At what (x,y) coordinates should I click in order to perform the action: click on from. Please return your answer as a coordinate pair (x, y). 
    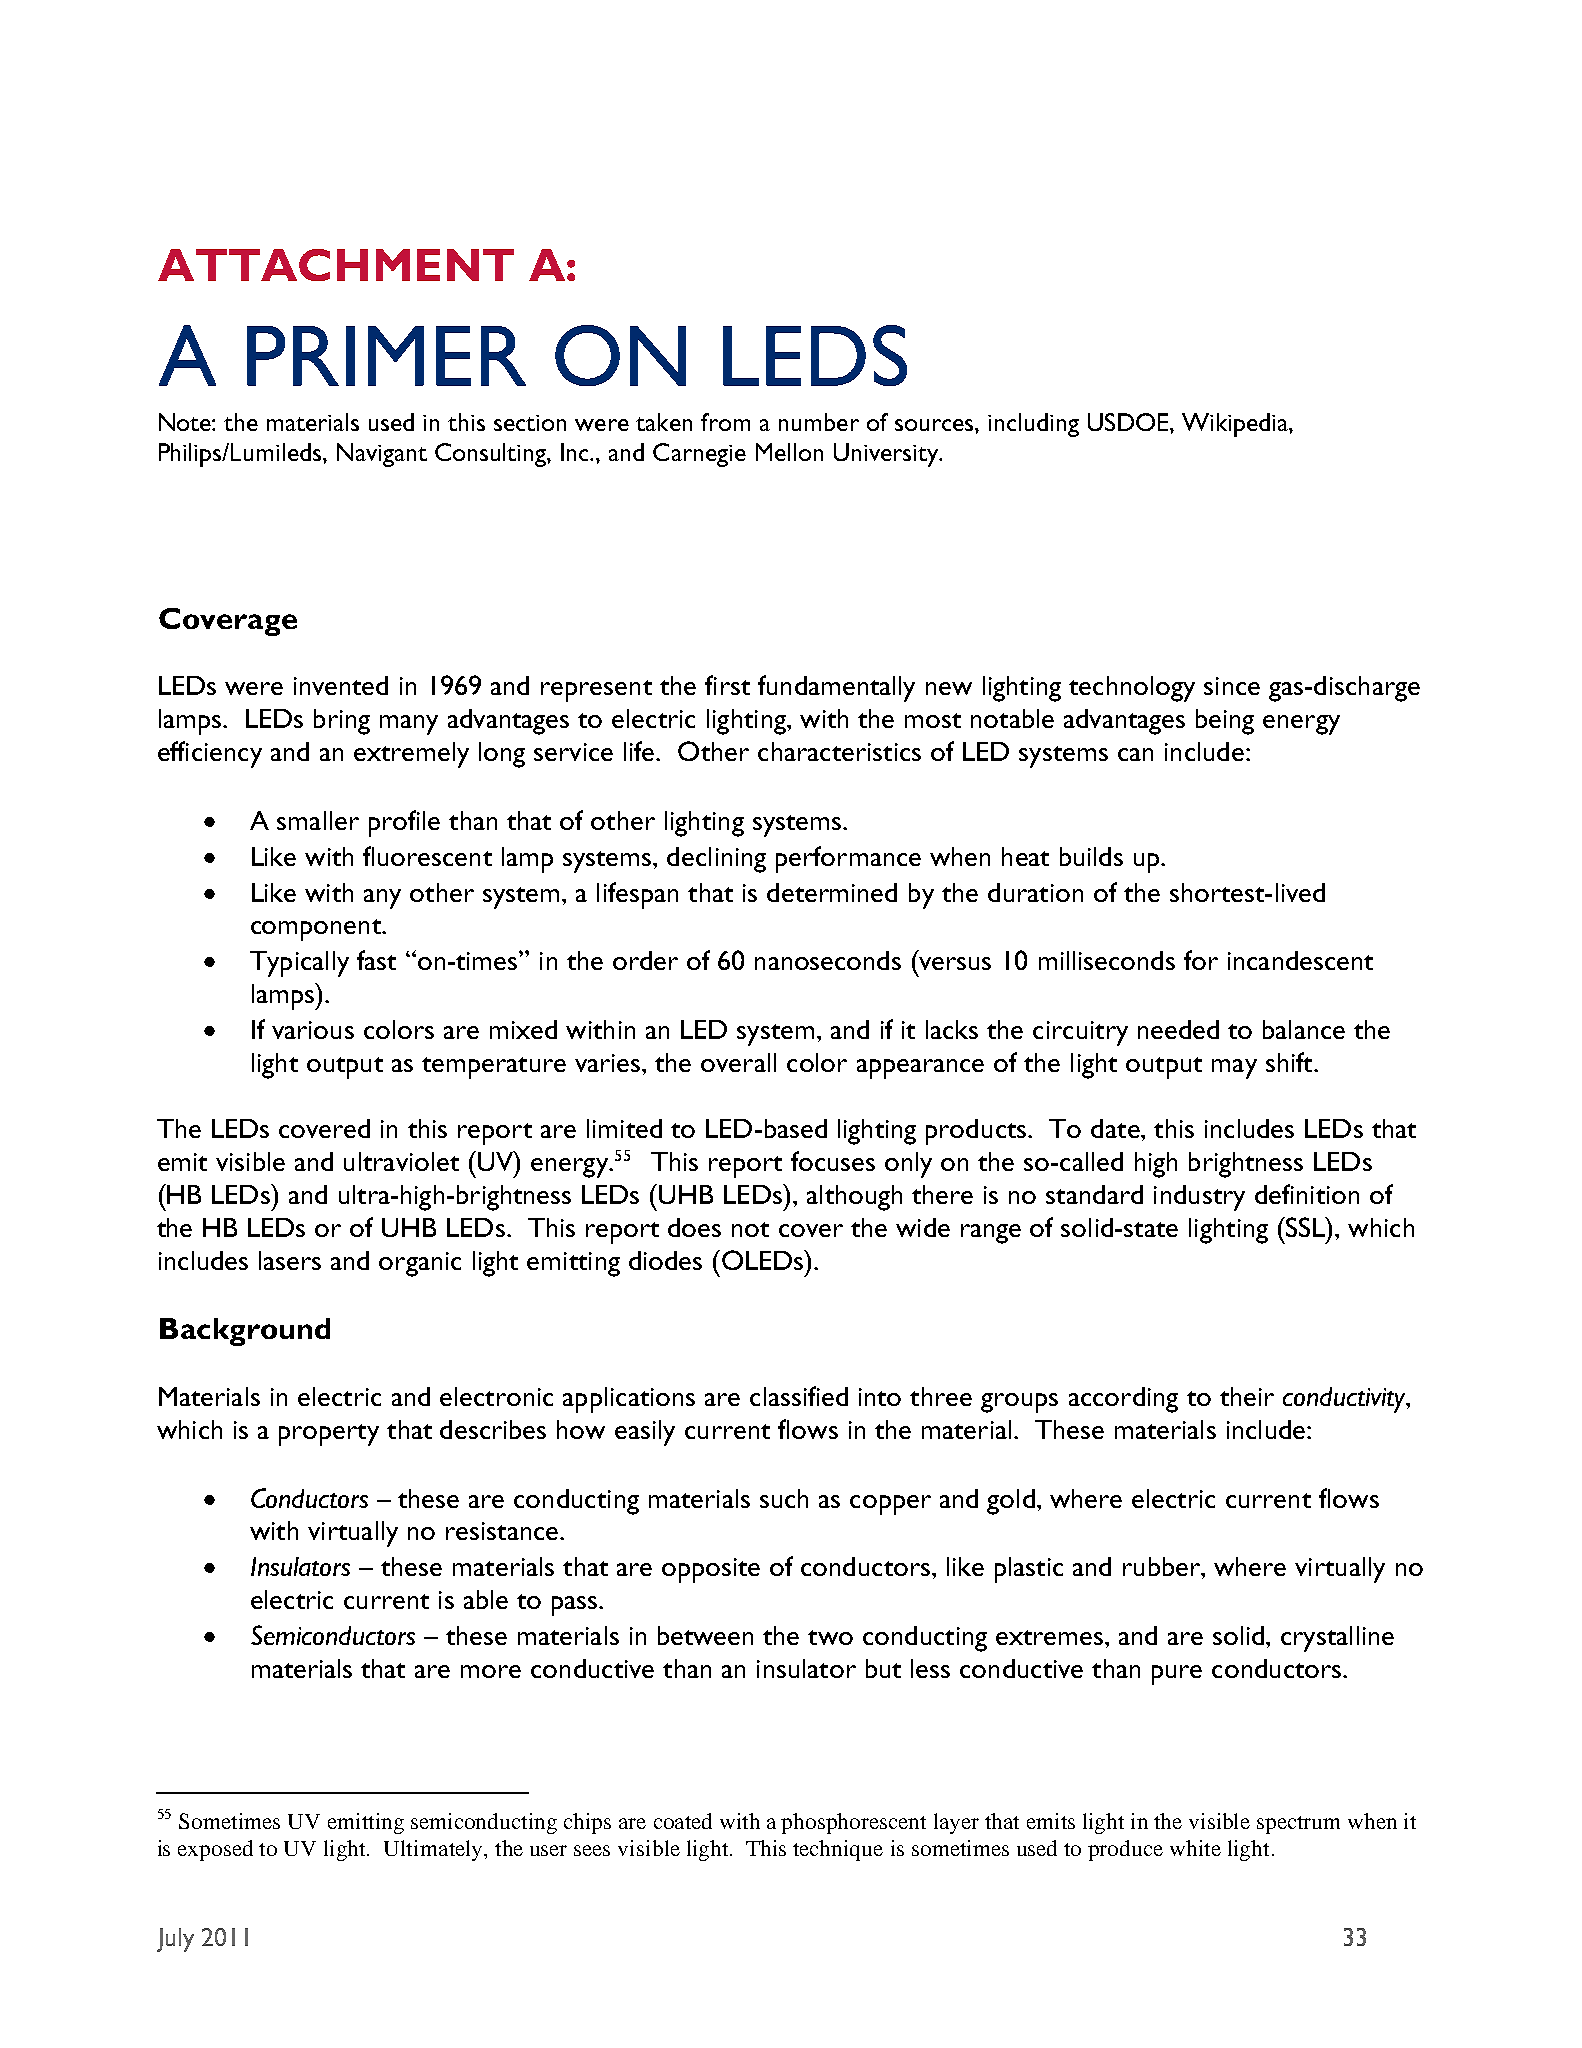
    Looking at the image, I should click on (725, 422).
